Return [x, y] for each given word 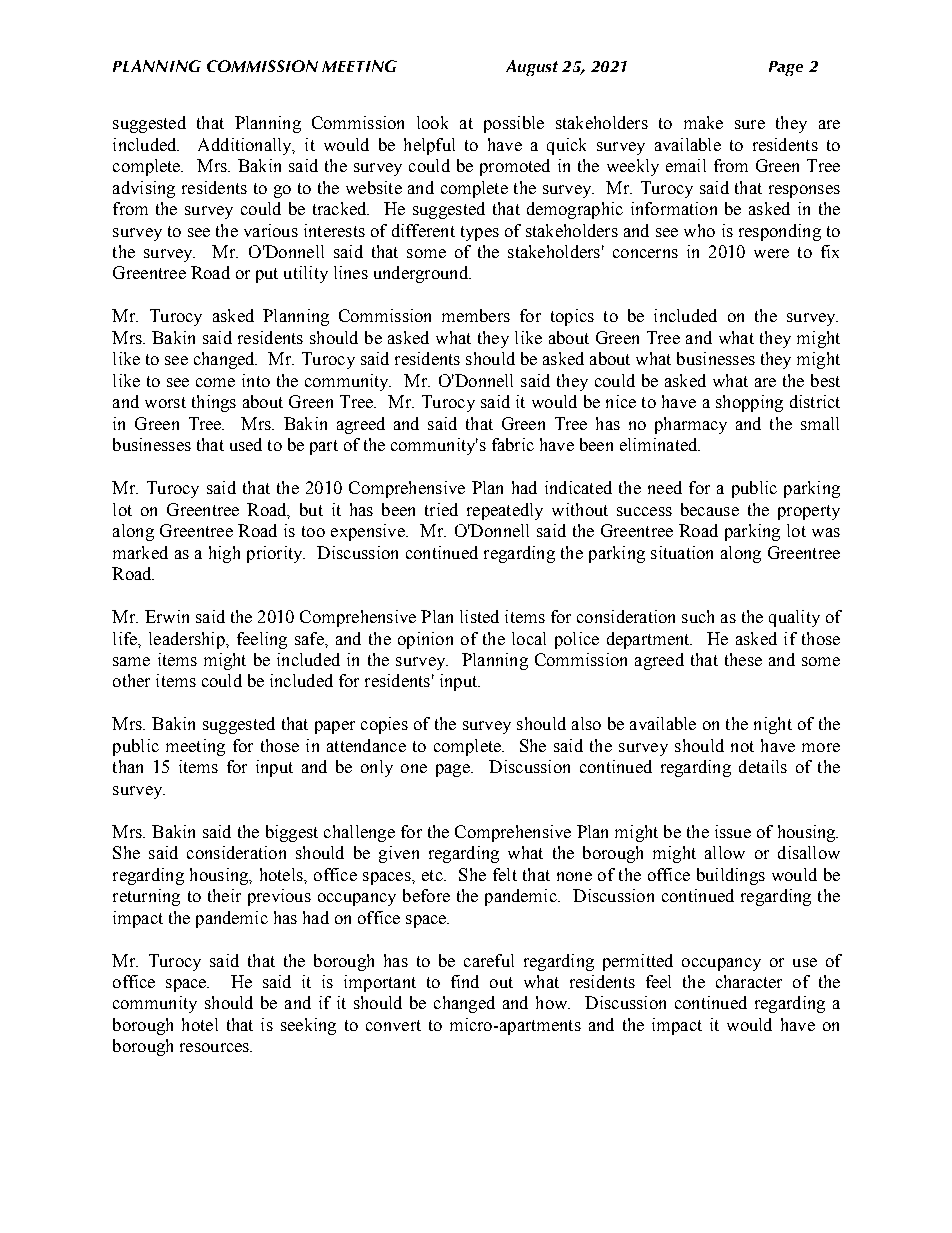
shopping [749, 403]
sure [750, 124]
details [763, 766]
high [224, 554]
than [128, 766]
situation [682, 552]
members [476, 315]
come [215, 382]
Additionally [246, 146]
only [377, 768]
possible [514, 124]
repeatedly [505, 511]
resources [216, 1047]
